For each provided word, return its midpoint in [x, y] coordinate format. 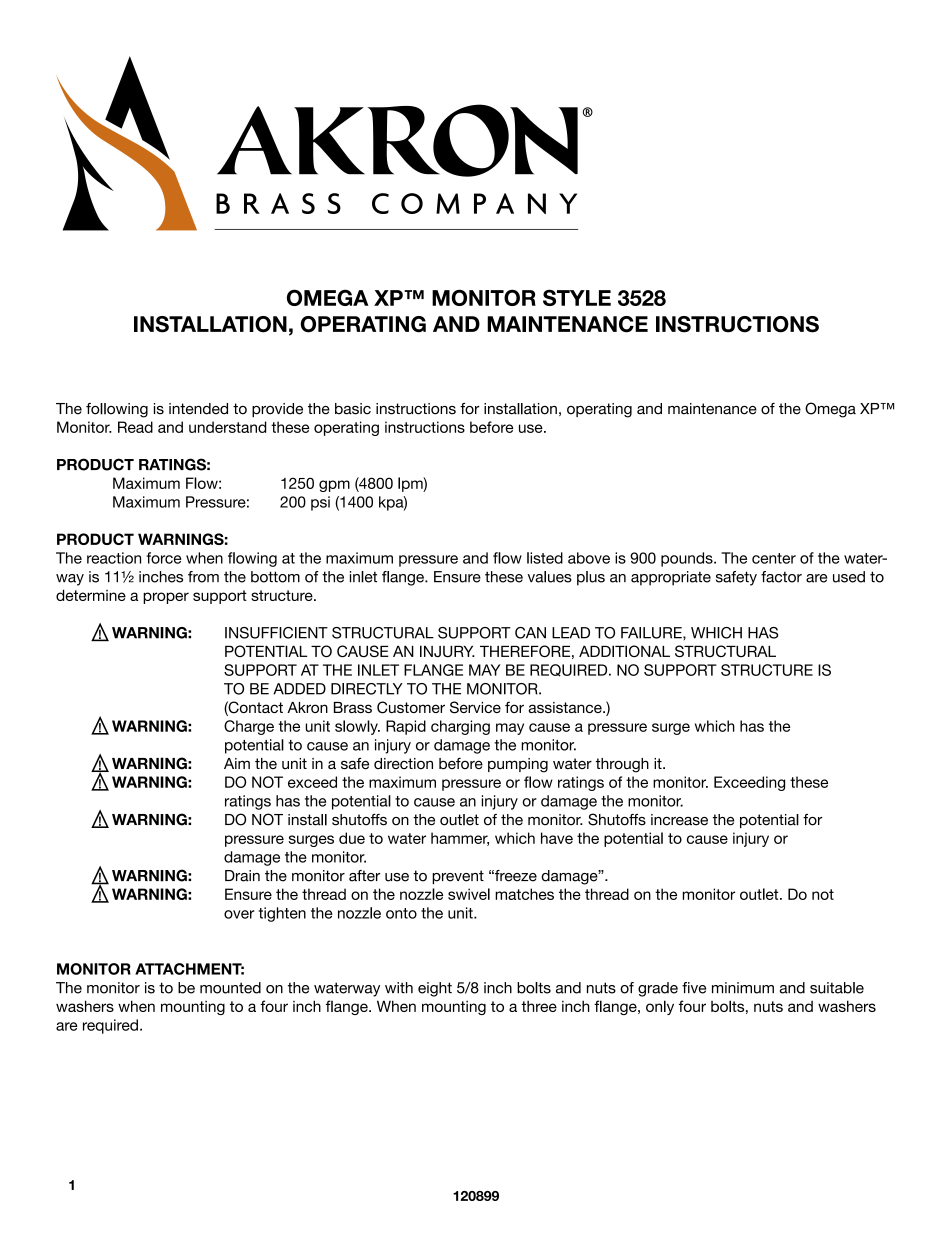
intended [198, 409]
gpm [334, 486]
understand [227, 427]
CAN [530, 633]
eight [435, 989]
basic [353, 409]
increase [679, 820]
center [774, 558]
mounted [230, 988]
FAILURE [652, 633]
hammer [460, 839]
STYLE [577, 297]
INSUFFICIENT [276, 633]
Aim [237, 763]
